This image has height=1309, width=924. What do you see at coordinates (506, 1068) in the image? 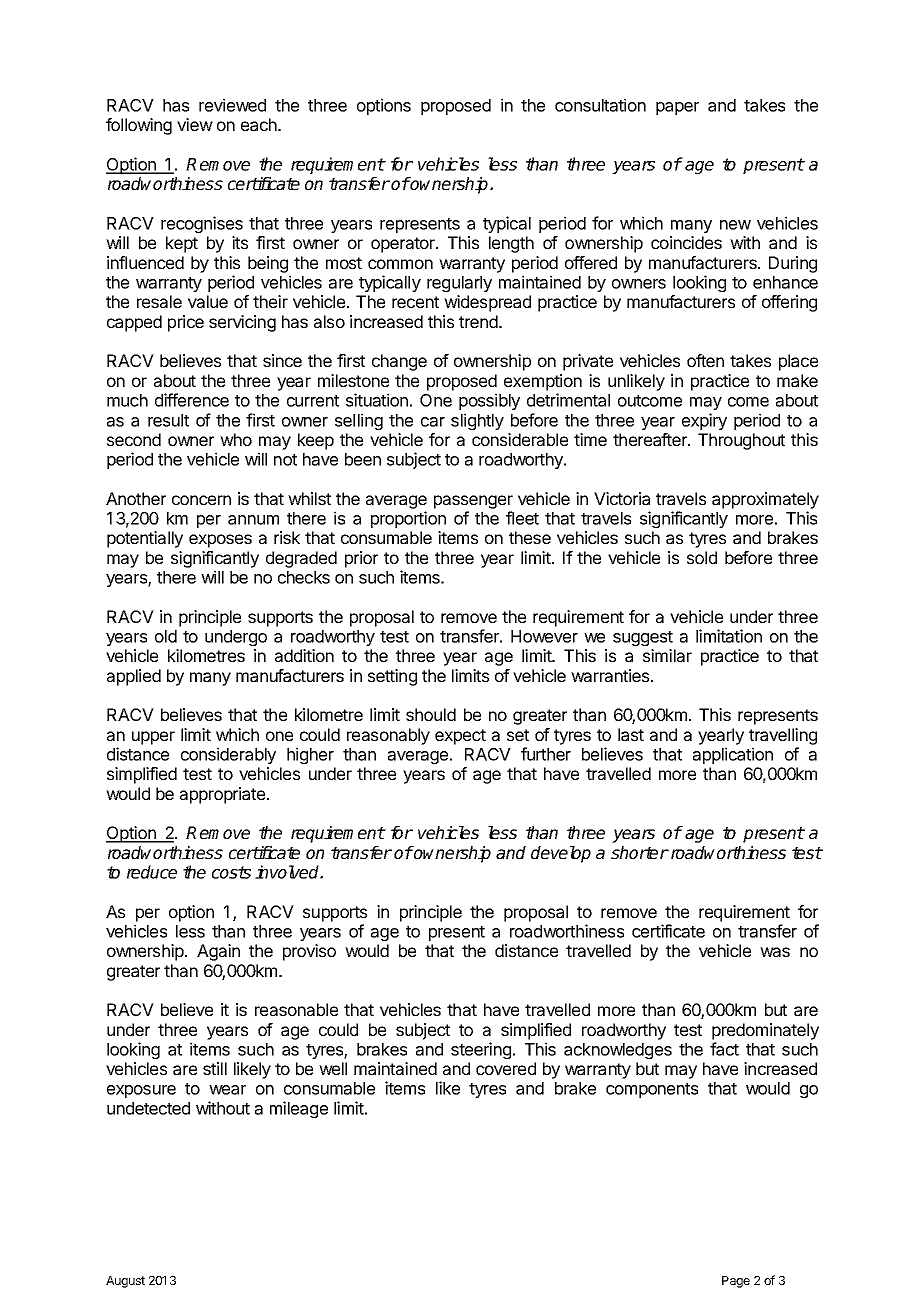
I see `covered` at bounding box center [506, 1068].
